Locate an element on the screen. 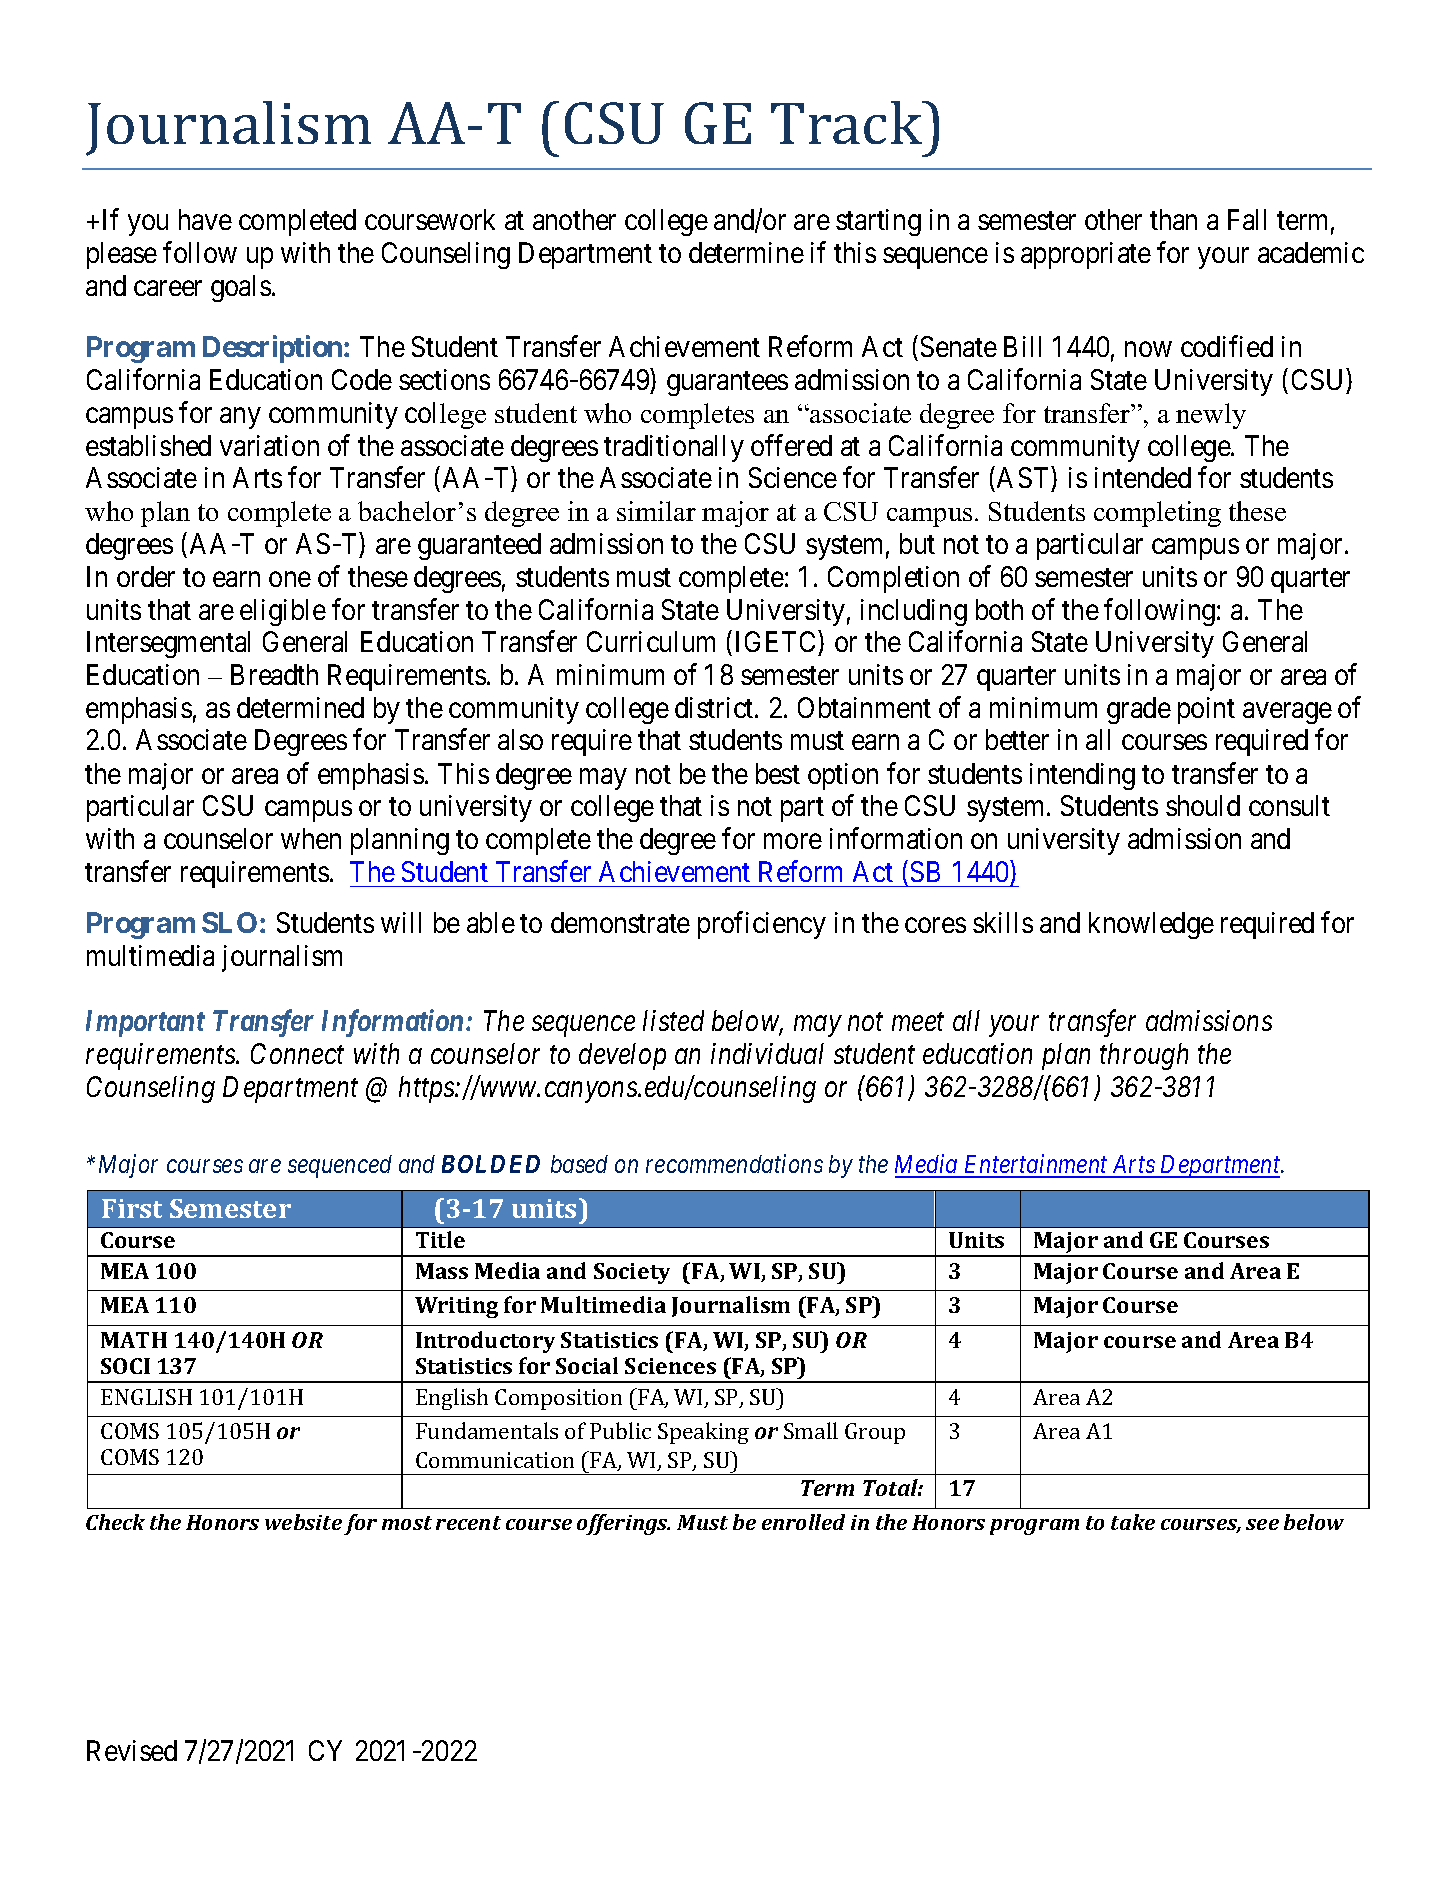 The image size is (1454, 1882). district is located at coordinates (715, 707).
